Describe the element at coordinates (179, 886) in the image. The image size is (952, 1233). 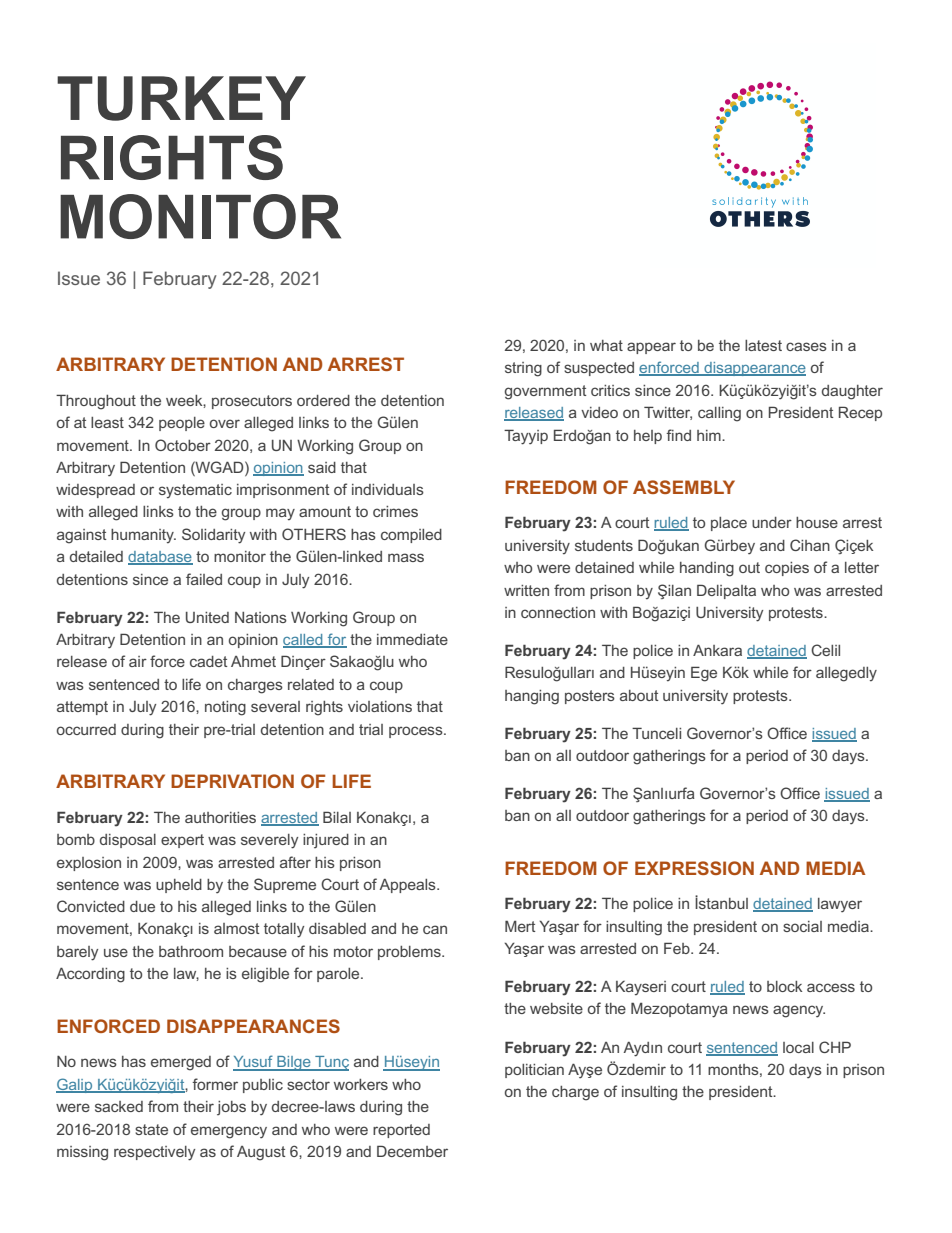
I see `upheld` at that location.
